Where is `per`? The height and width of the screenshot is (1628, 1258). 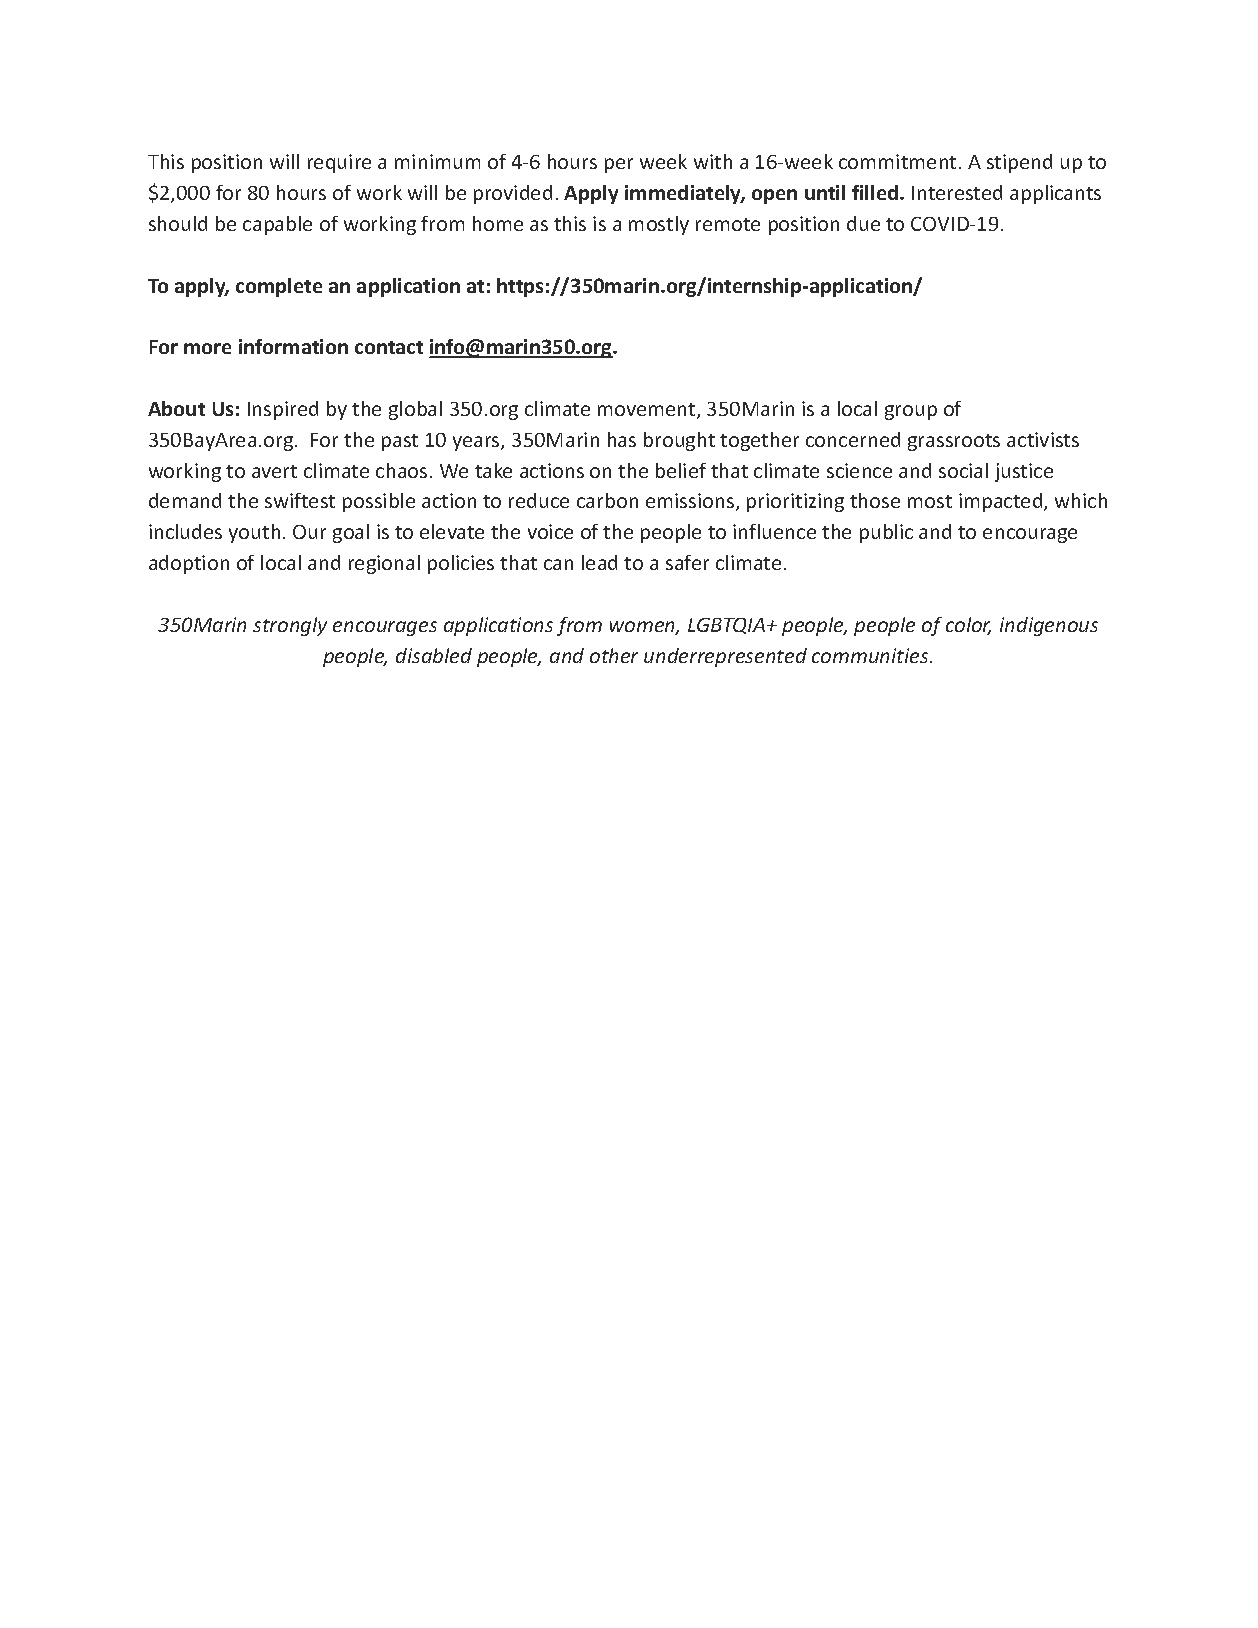
per is located at coordinates (619, 165).
